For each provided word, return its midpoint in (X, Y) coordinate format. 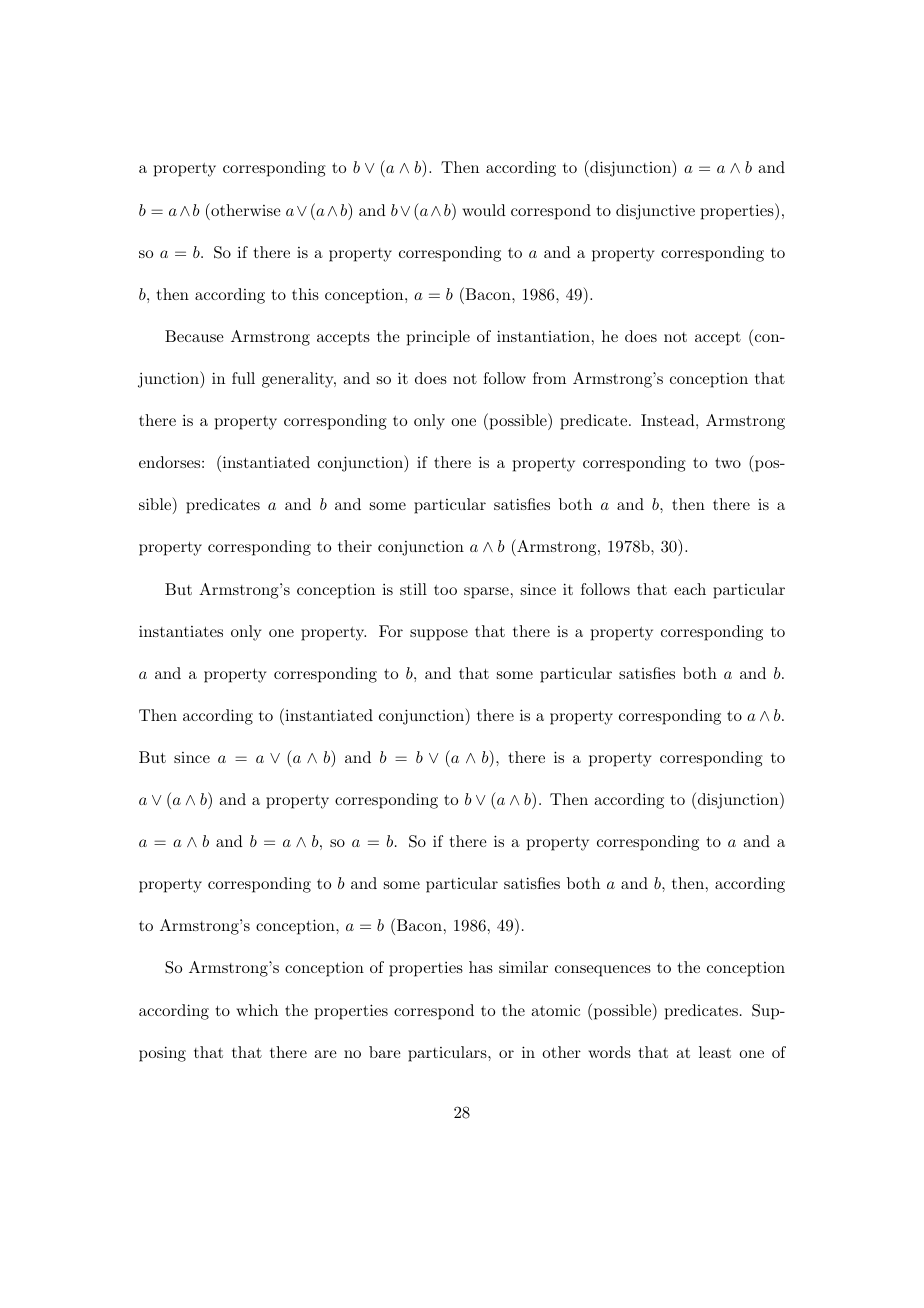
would (484, 210)
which (257, 1010)
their (355, 546)
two (728, 463)
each (690, 589)
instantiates (181, 631)
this (305, 294)
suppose (439, 635)
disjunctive (655, 212)
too (445, 590)
